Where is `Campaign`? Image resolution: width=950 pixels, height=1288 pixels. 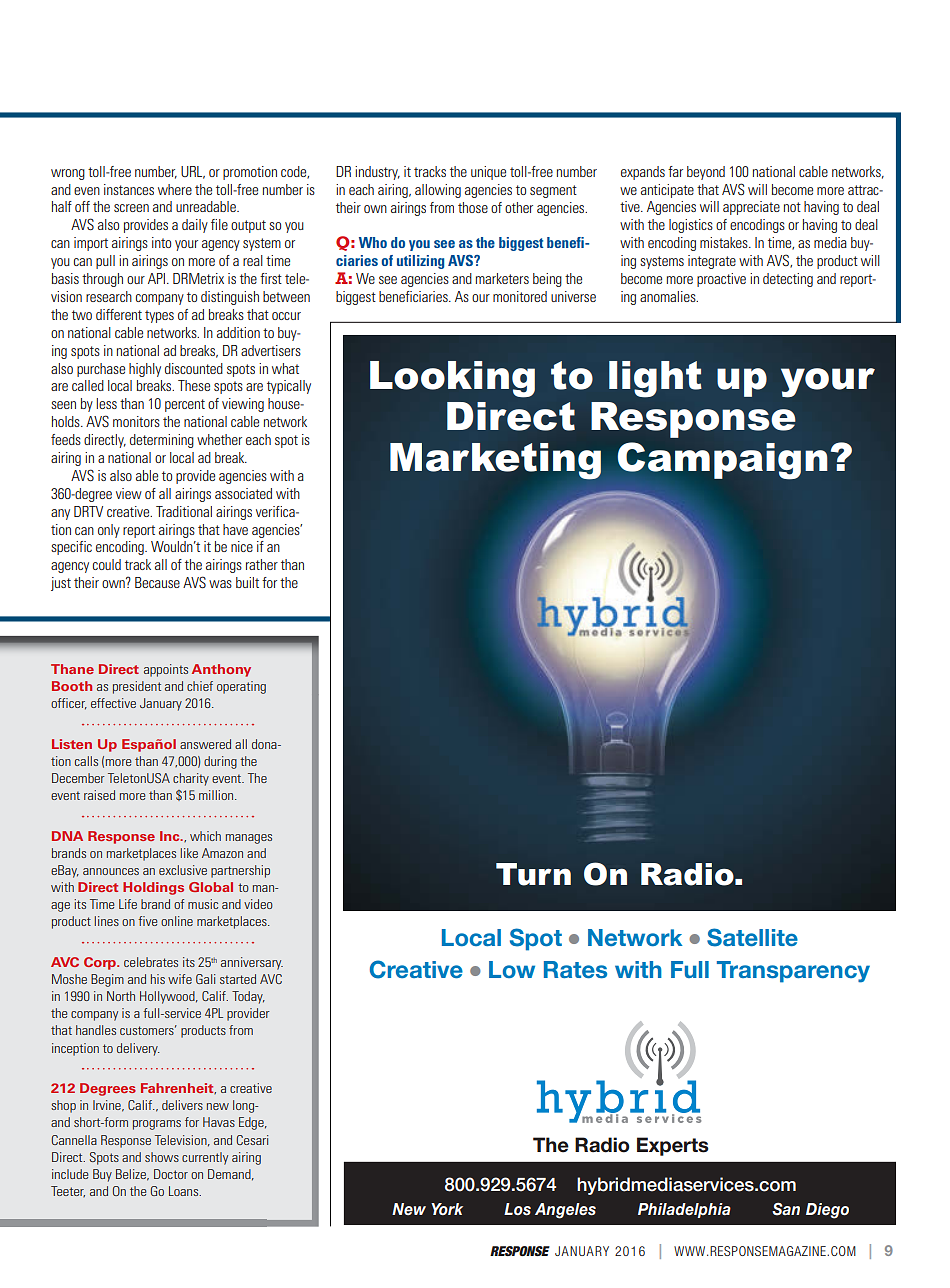
Campaign is located at coordinates (723, 461).
